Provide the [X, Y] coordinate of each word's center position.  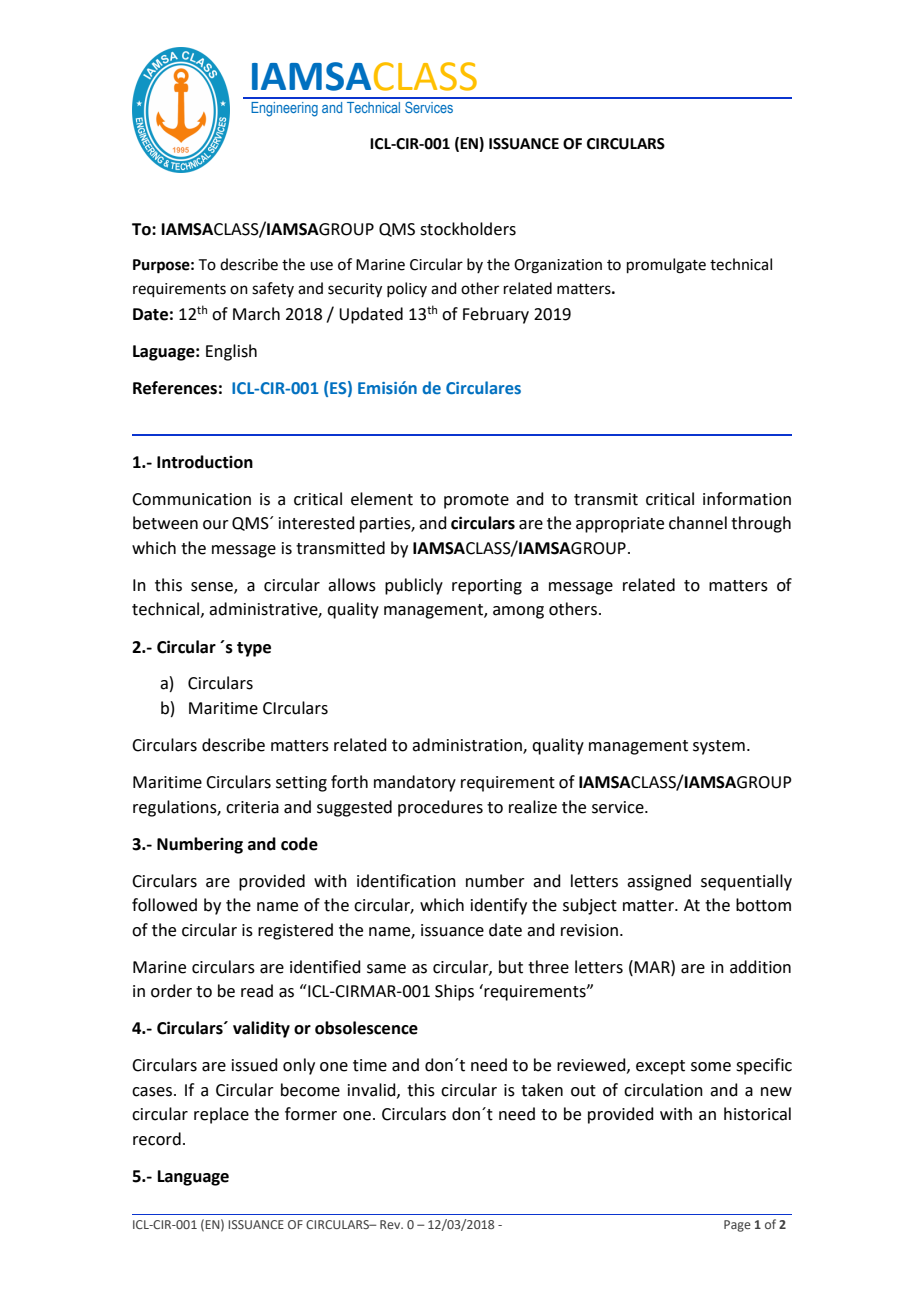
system [719, 747]
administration [468, 746]
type [254, 649]
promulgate [666, 266]
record [157, 1139]
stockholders [468, 229]
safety [273, 289]
